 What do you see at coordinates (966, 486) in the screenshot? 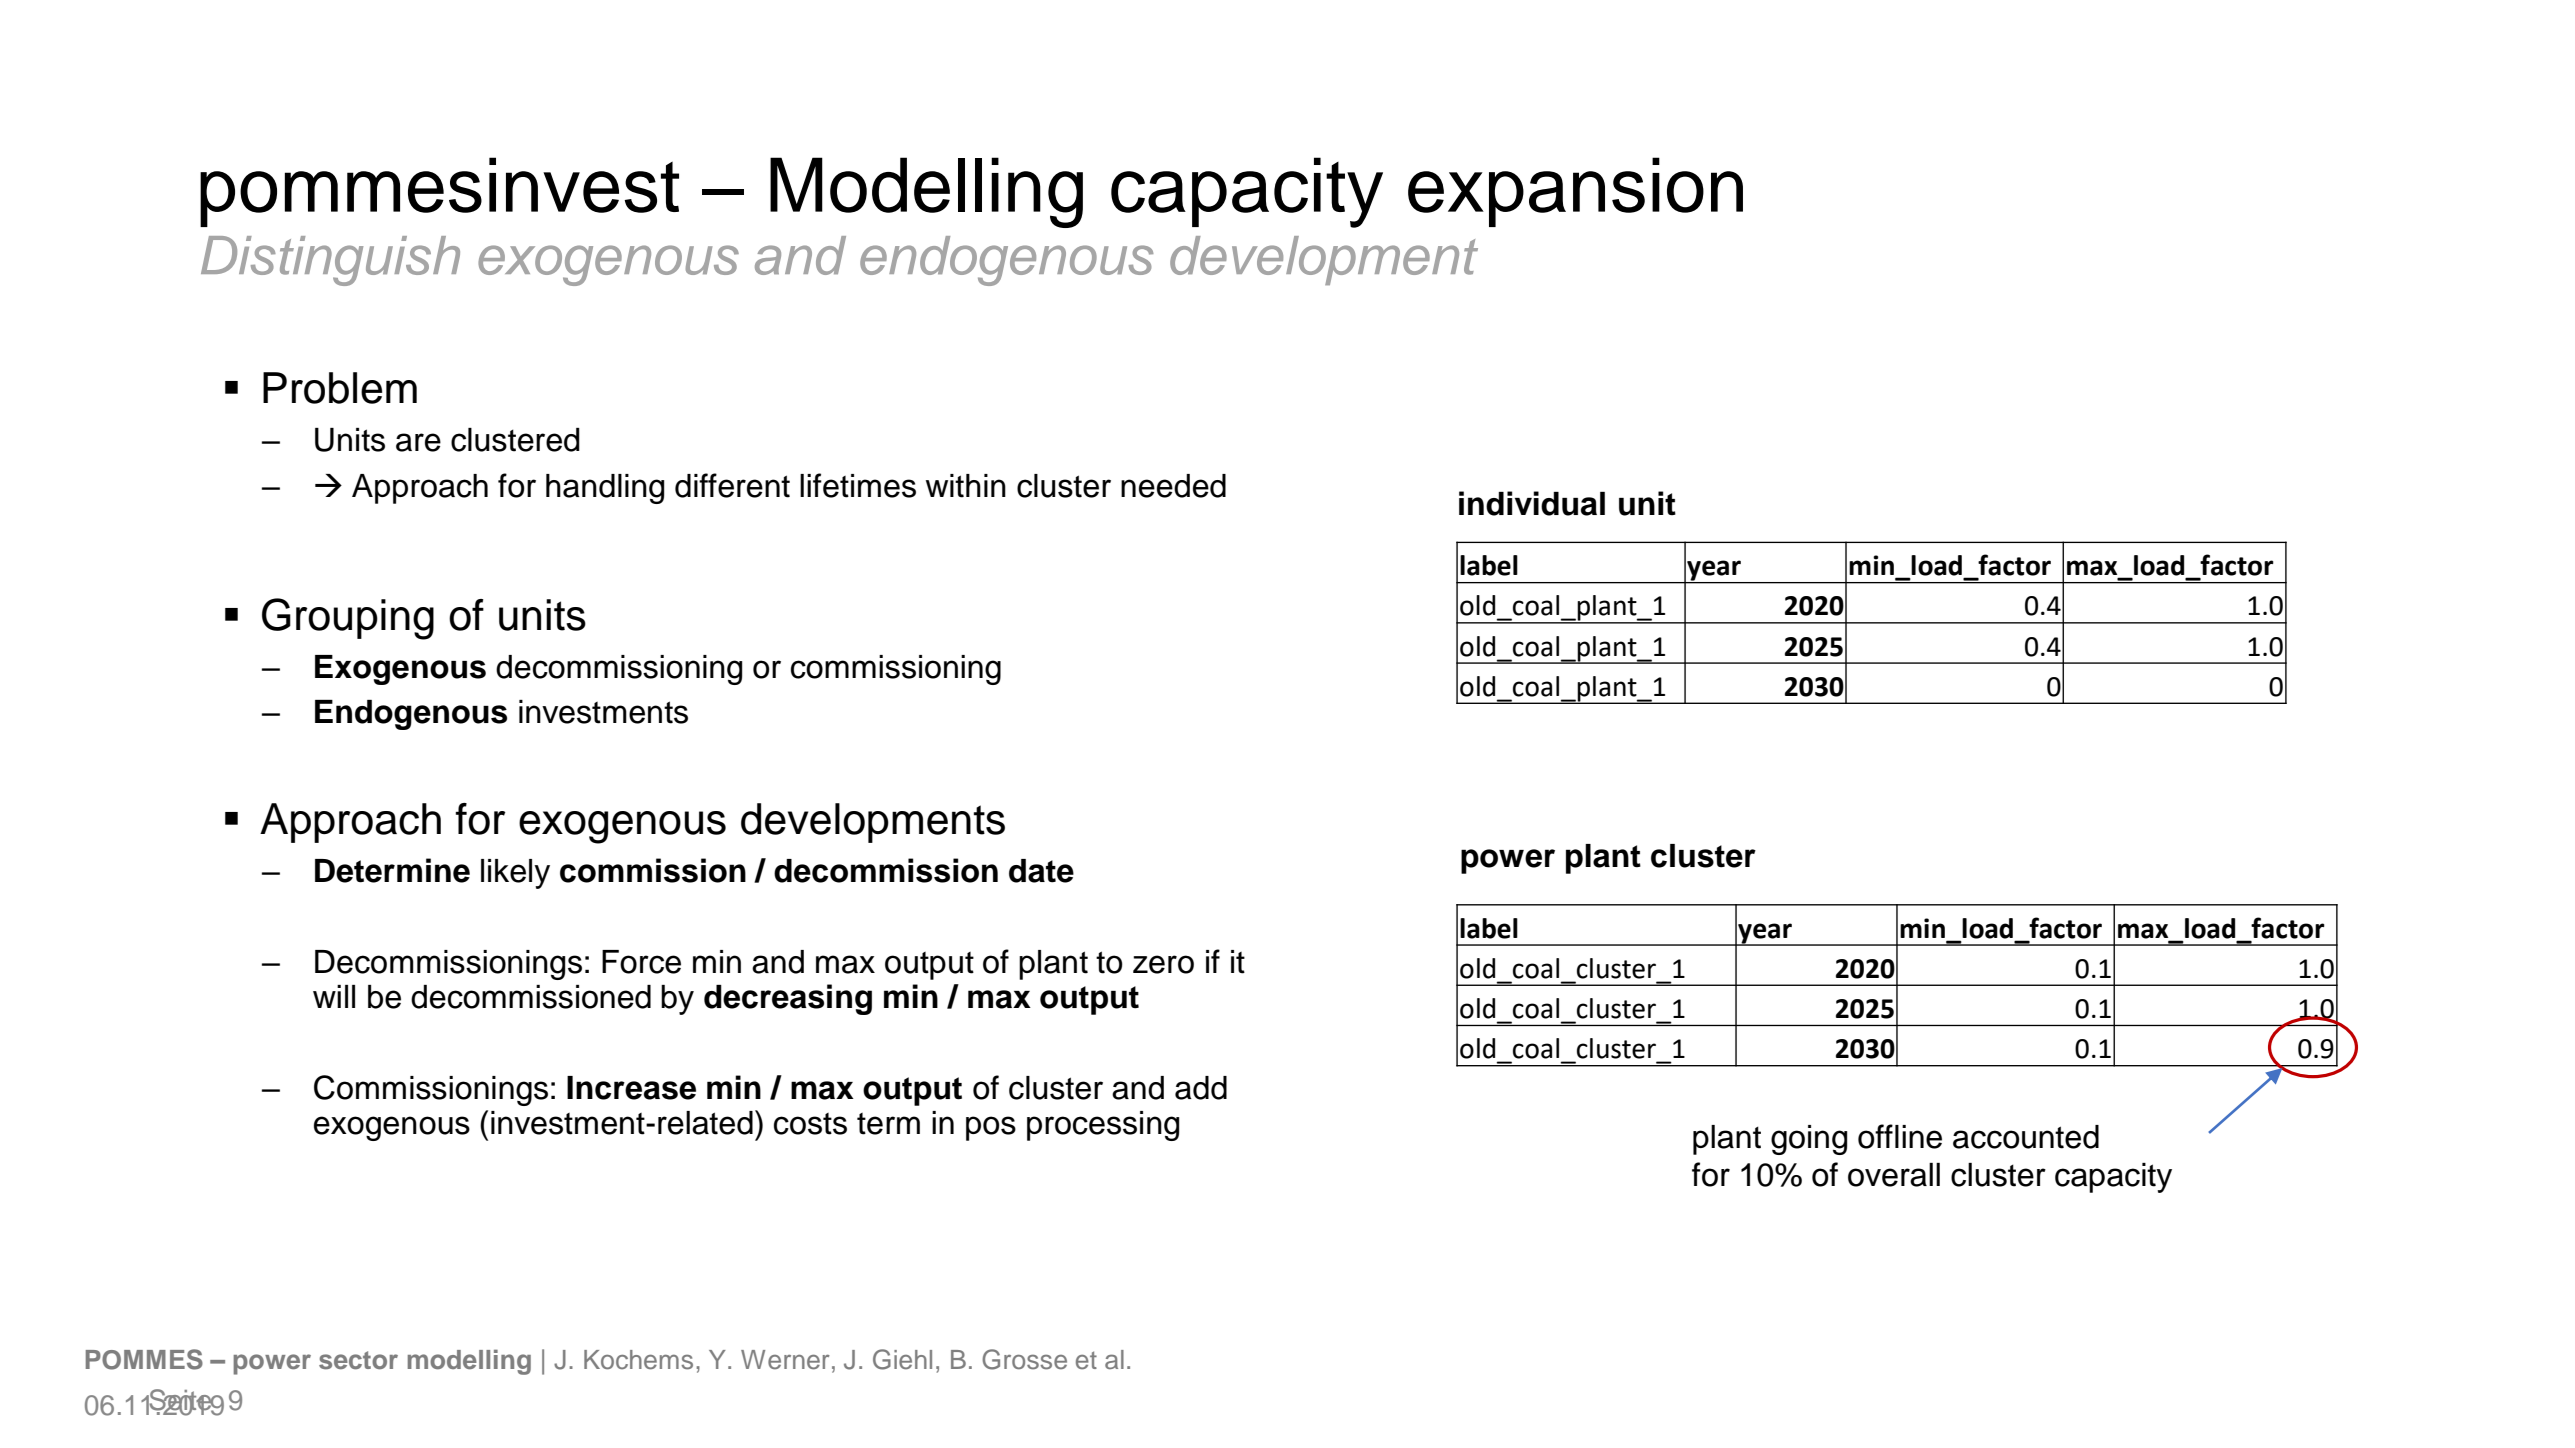
I see `within` at bounding box center [966, 486].
